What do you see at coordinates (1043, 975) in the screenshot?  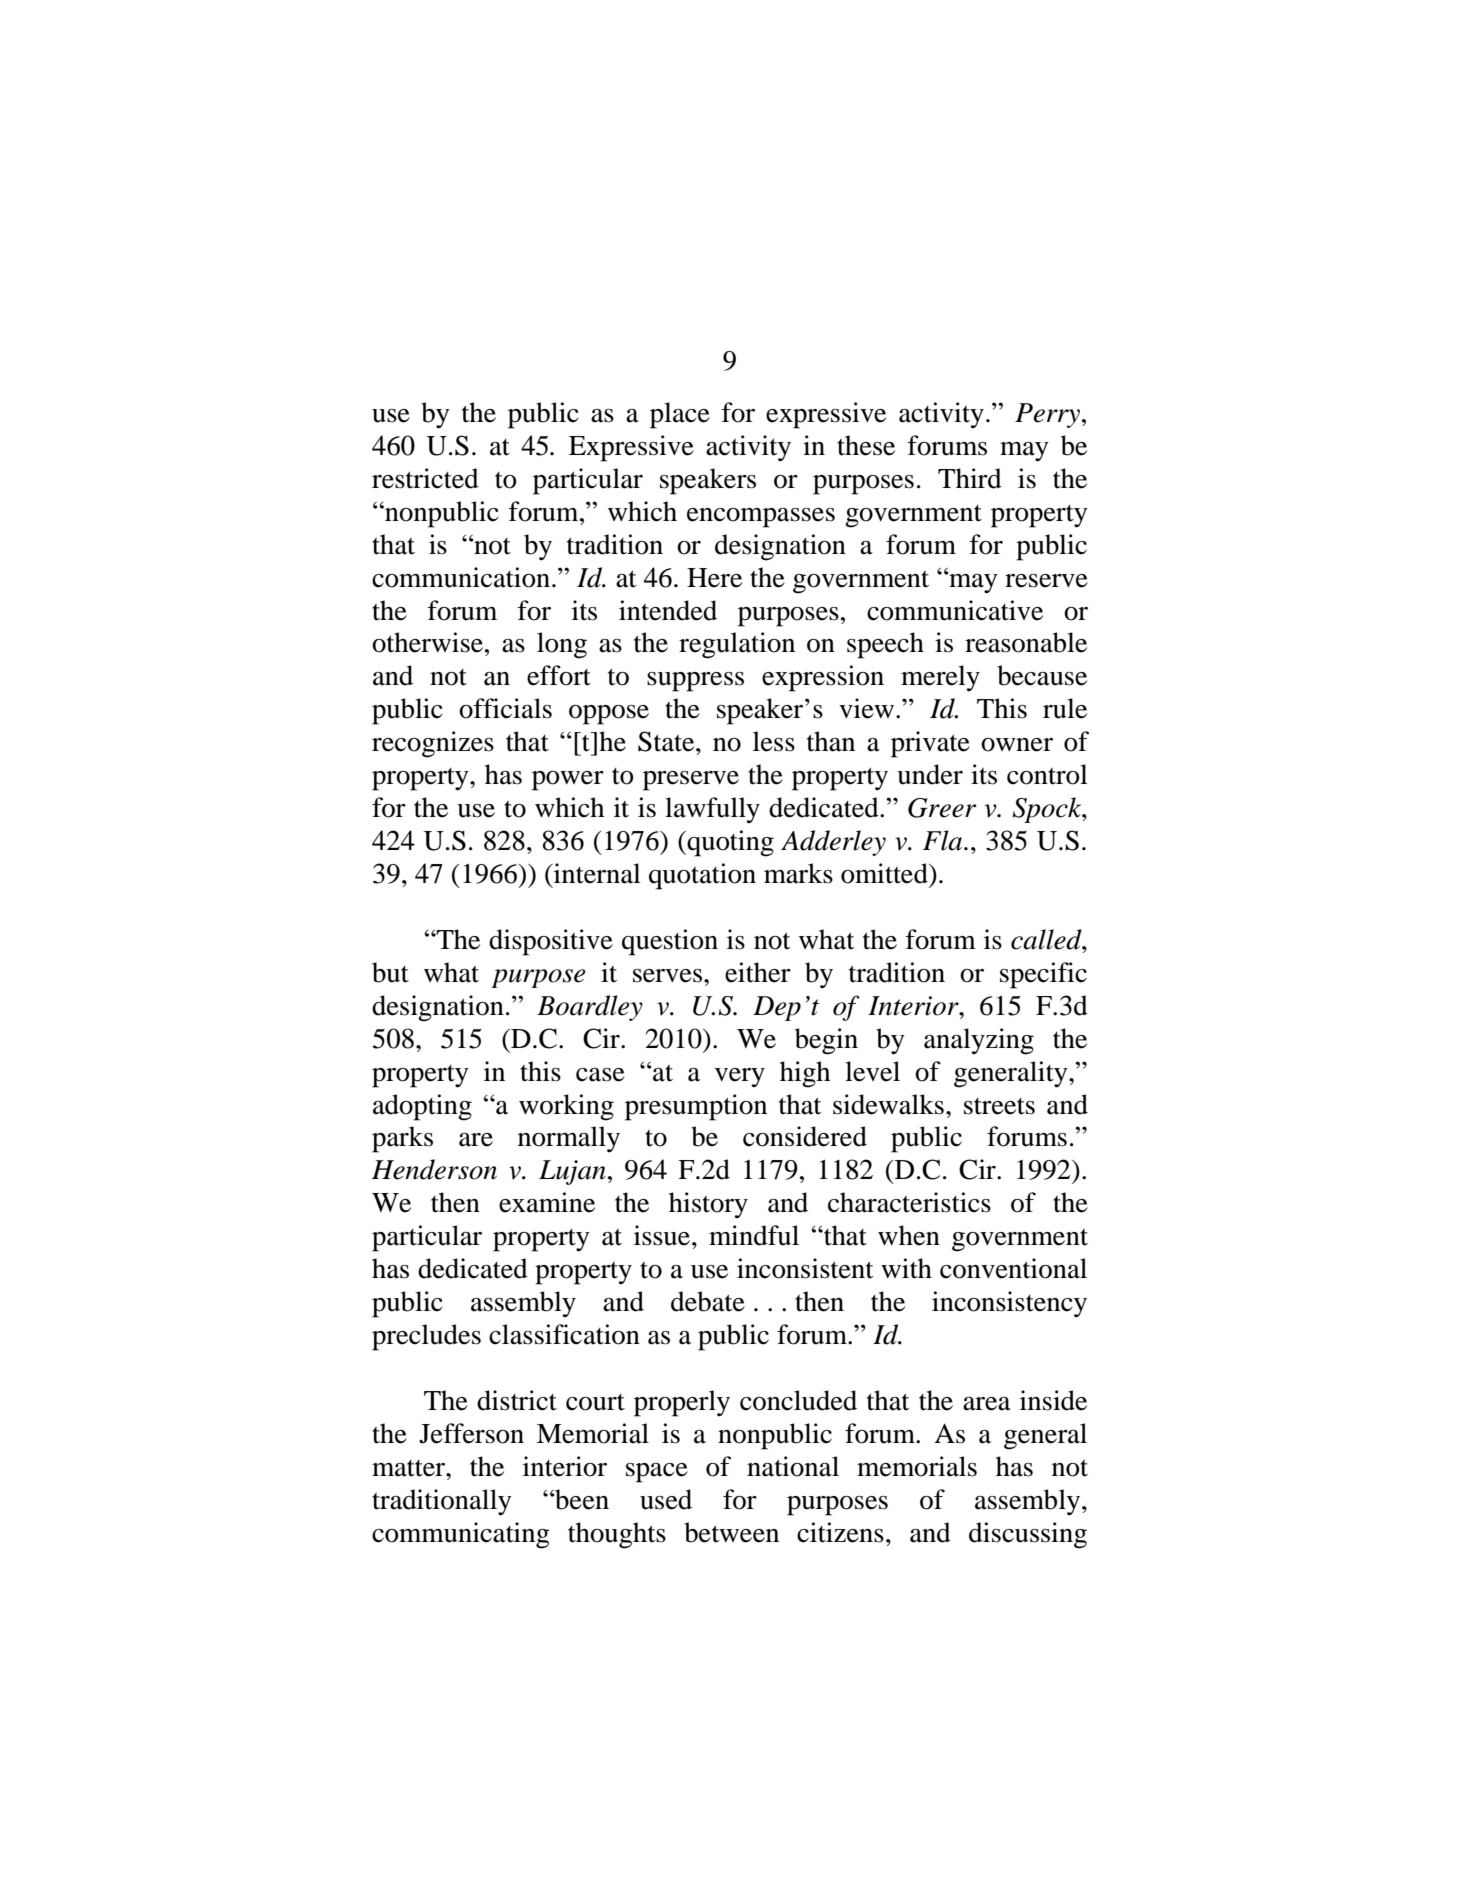 I see `specific` at bounding box center [1043, 975].
